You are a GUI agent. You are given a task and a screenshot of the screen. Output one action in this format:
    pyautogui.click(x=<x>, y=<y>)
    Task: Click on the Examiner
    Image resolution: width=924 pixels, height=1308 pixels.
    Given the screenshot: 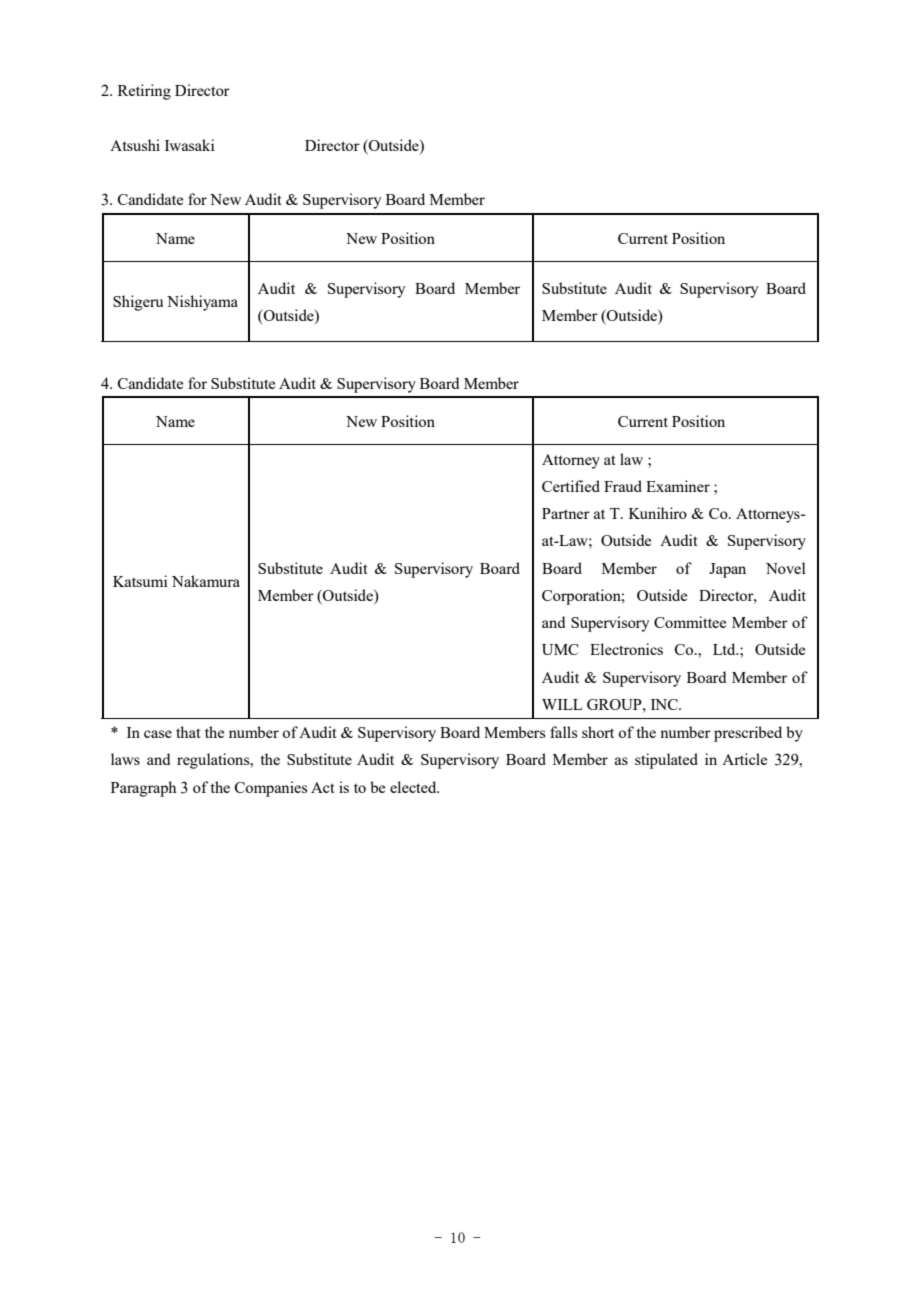 What is the action you would take?
    pyautogui.click(x=678, y=486)
